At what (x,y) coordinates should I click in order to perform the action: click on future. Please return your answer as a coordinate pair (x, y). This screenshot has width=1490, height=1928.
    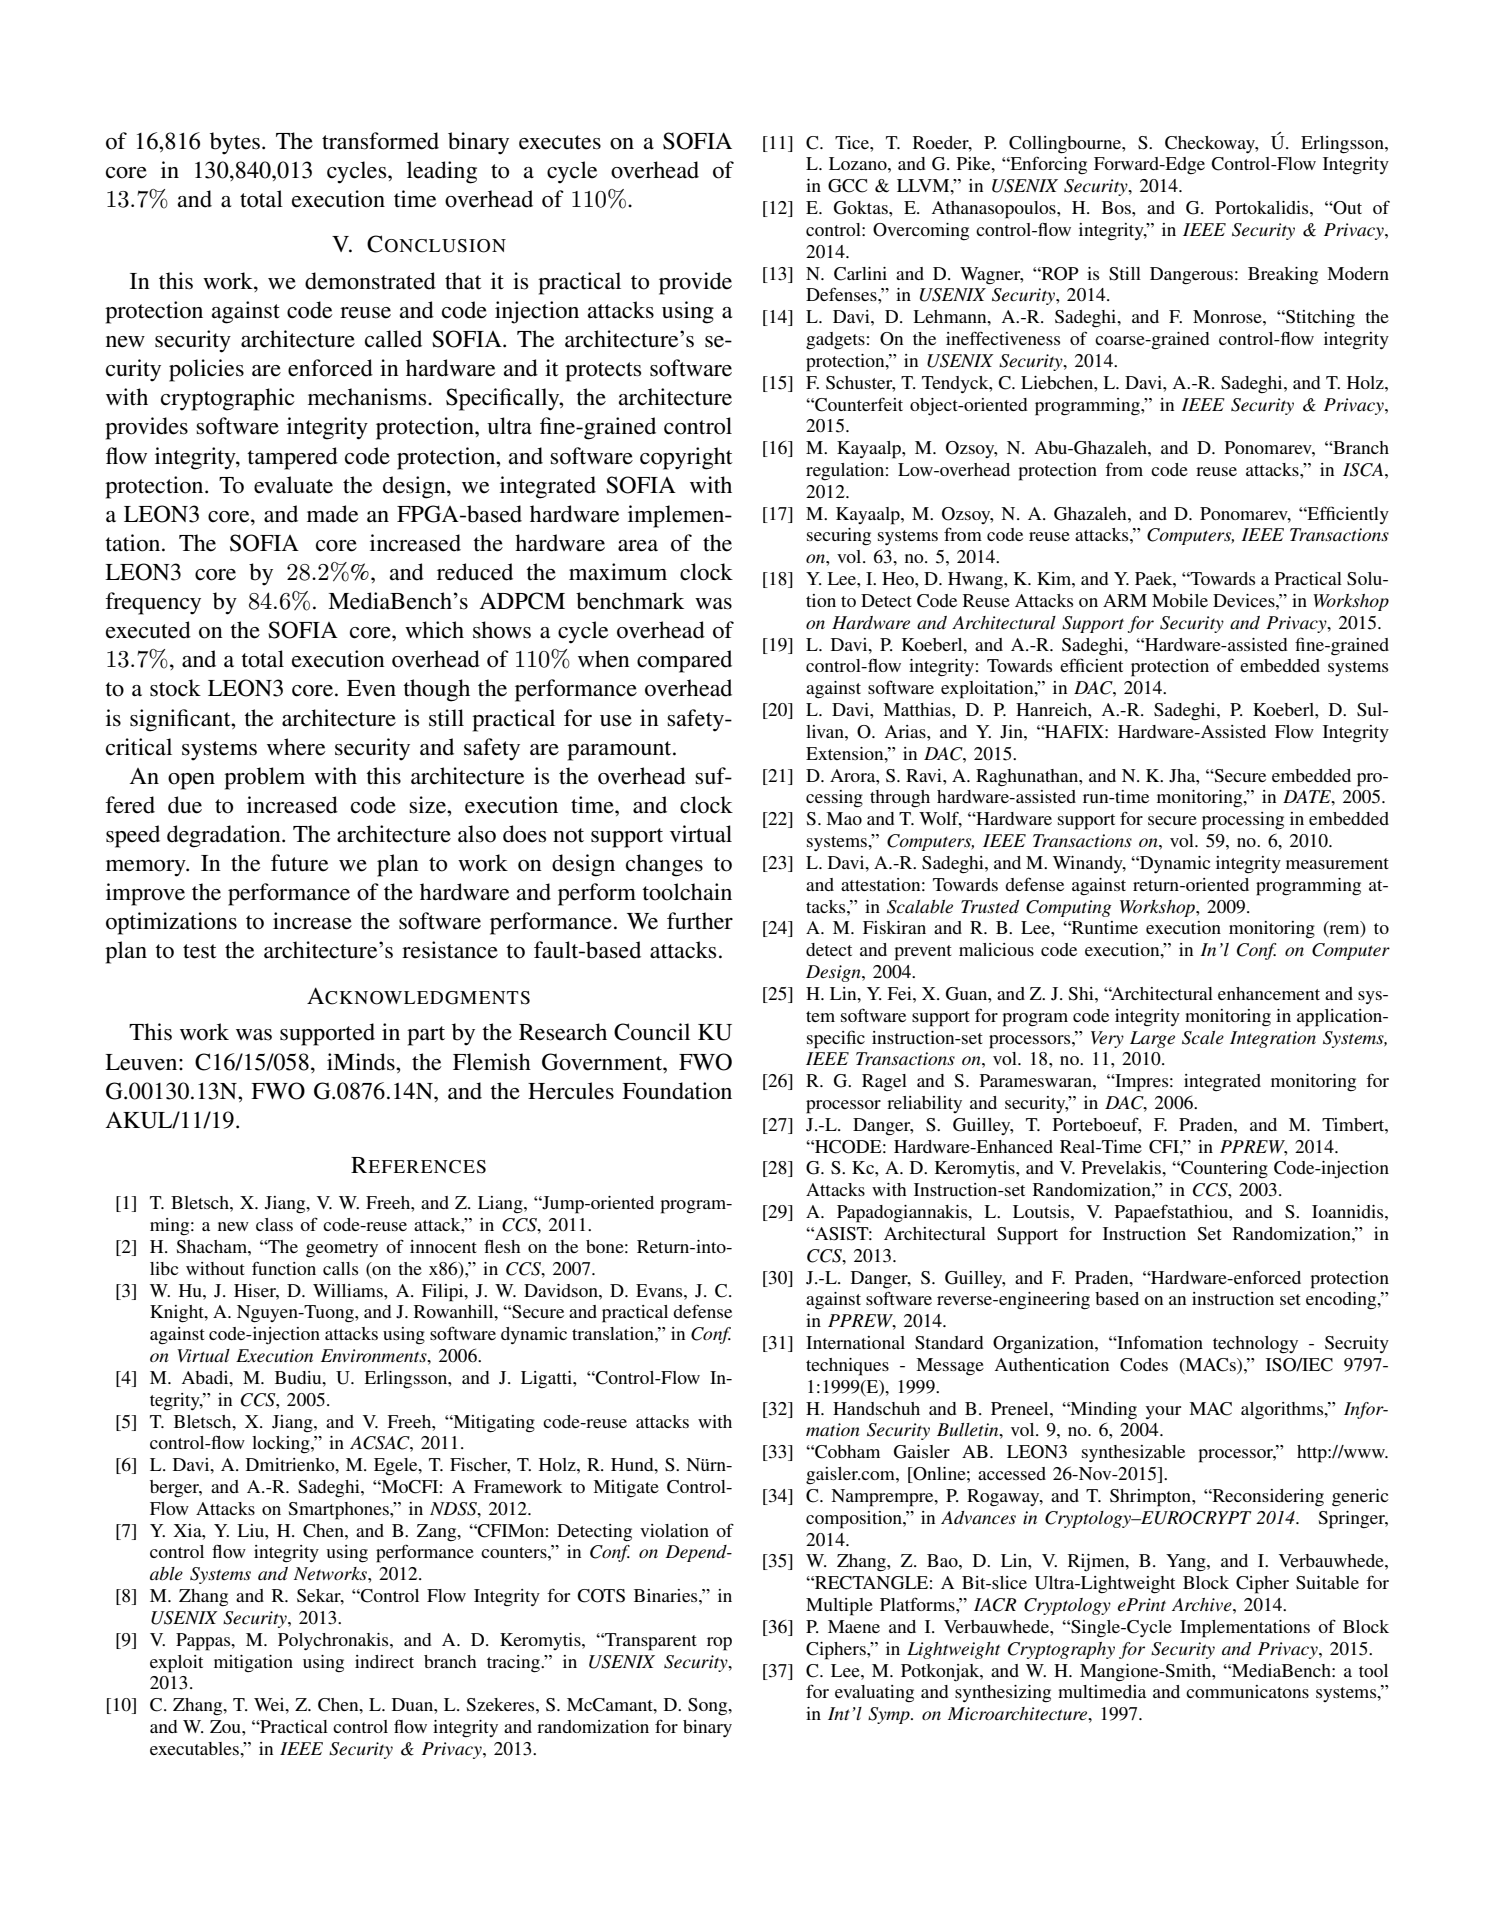
    Looking at the image, I should click on (299, 863).
